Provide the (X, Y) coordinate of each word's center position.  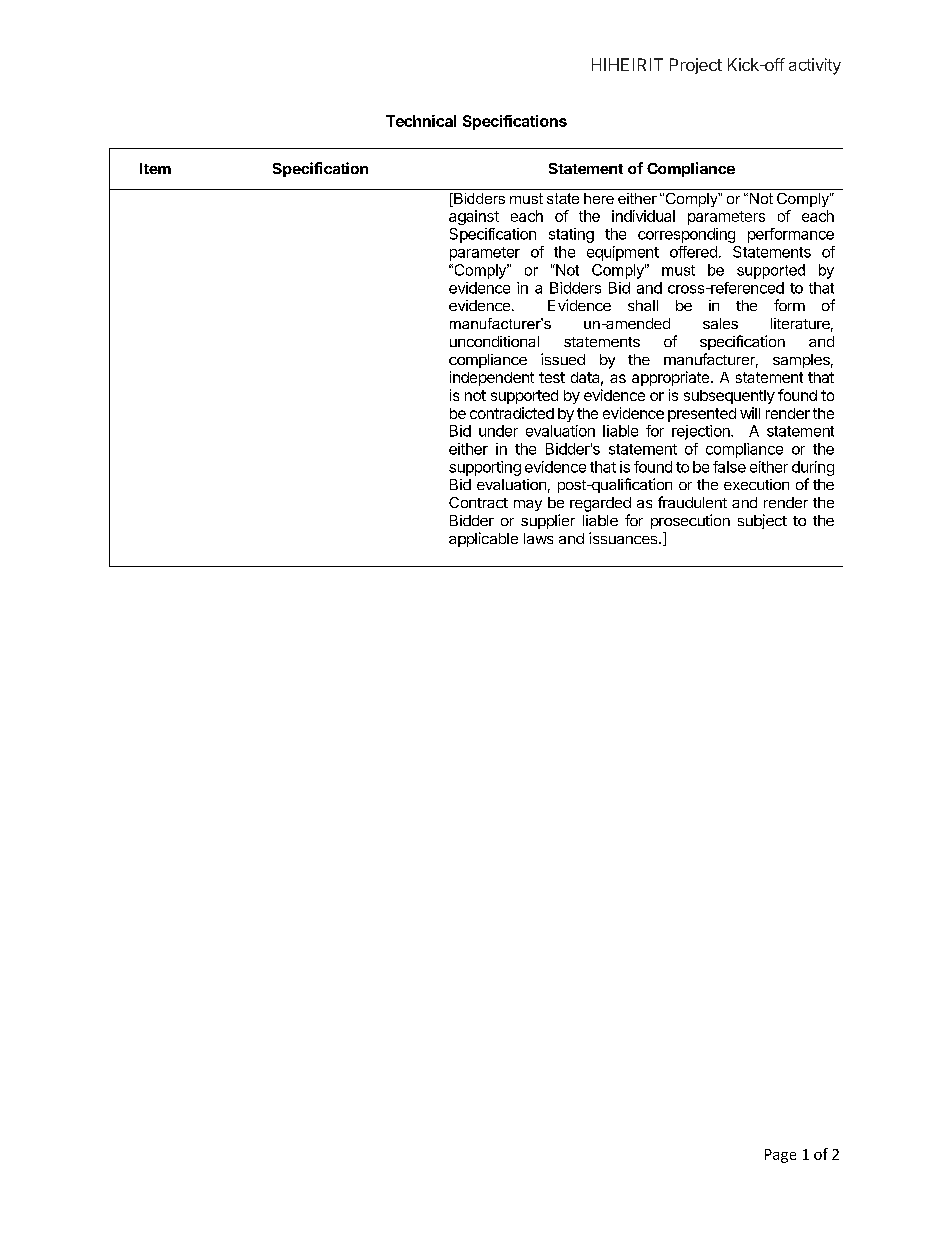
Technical (421, 121)
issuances (624, 538)
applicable (483, 539)
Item (155, 168)
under (498, 431)
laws (538, 538)
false (729, 467)
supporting (485, 468)
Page (780, 1156)
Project (696, 66)
